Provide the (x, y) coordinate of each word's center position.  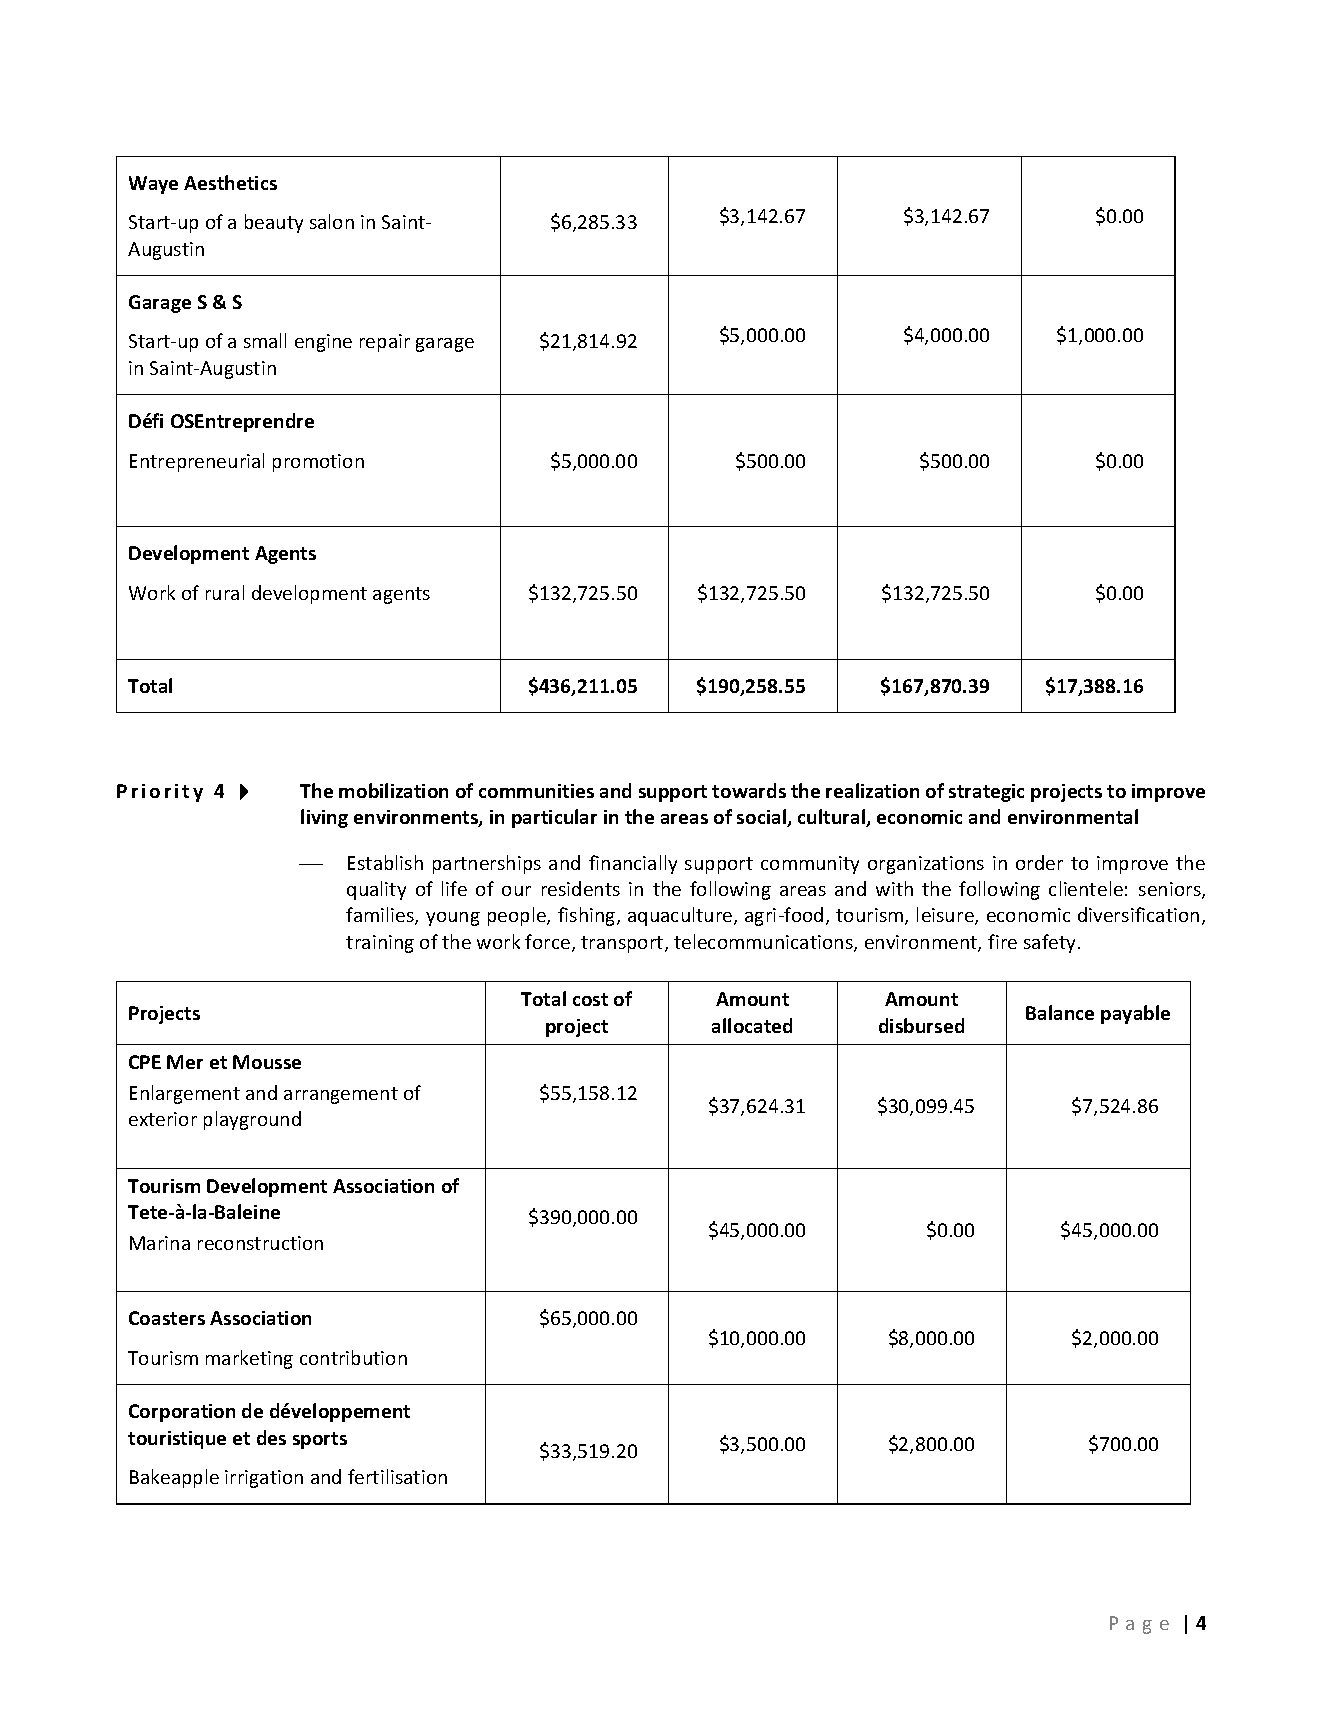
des (271, 1437)
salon (332, 221)
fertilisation (397, 1476)
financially (633, 864)
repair (385, 343)
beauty (274, 223)
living (324, 818)
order (1039, 862)
